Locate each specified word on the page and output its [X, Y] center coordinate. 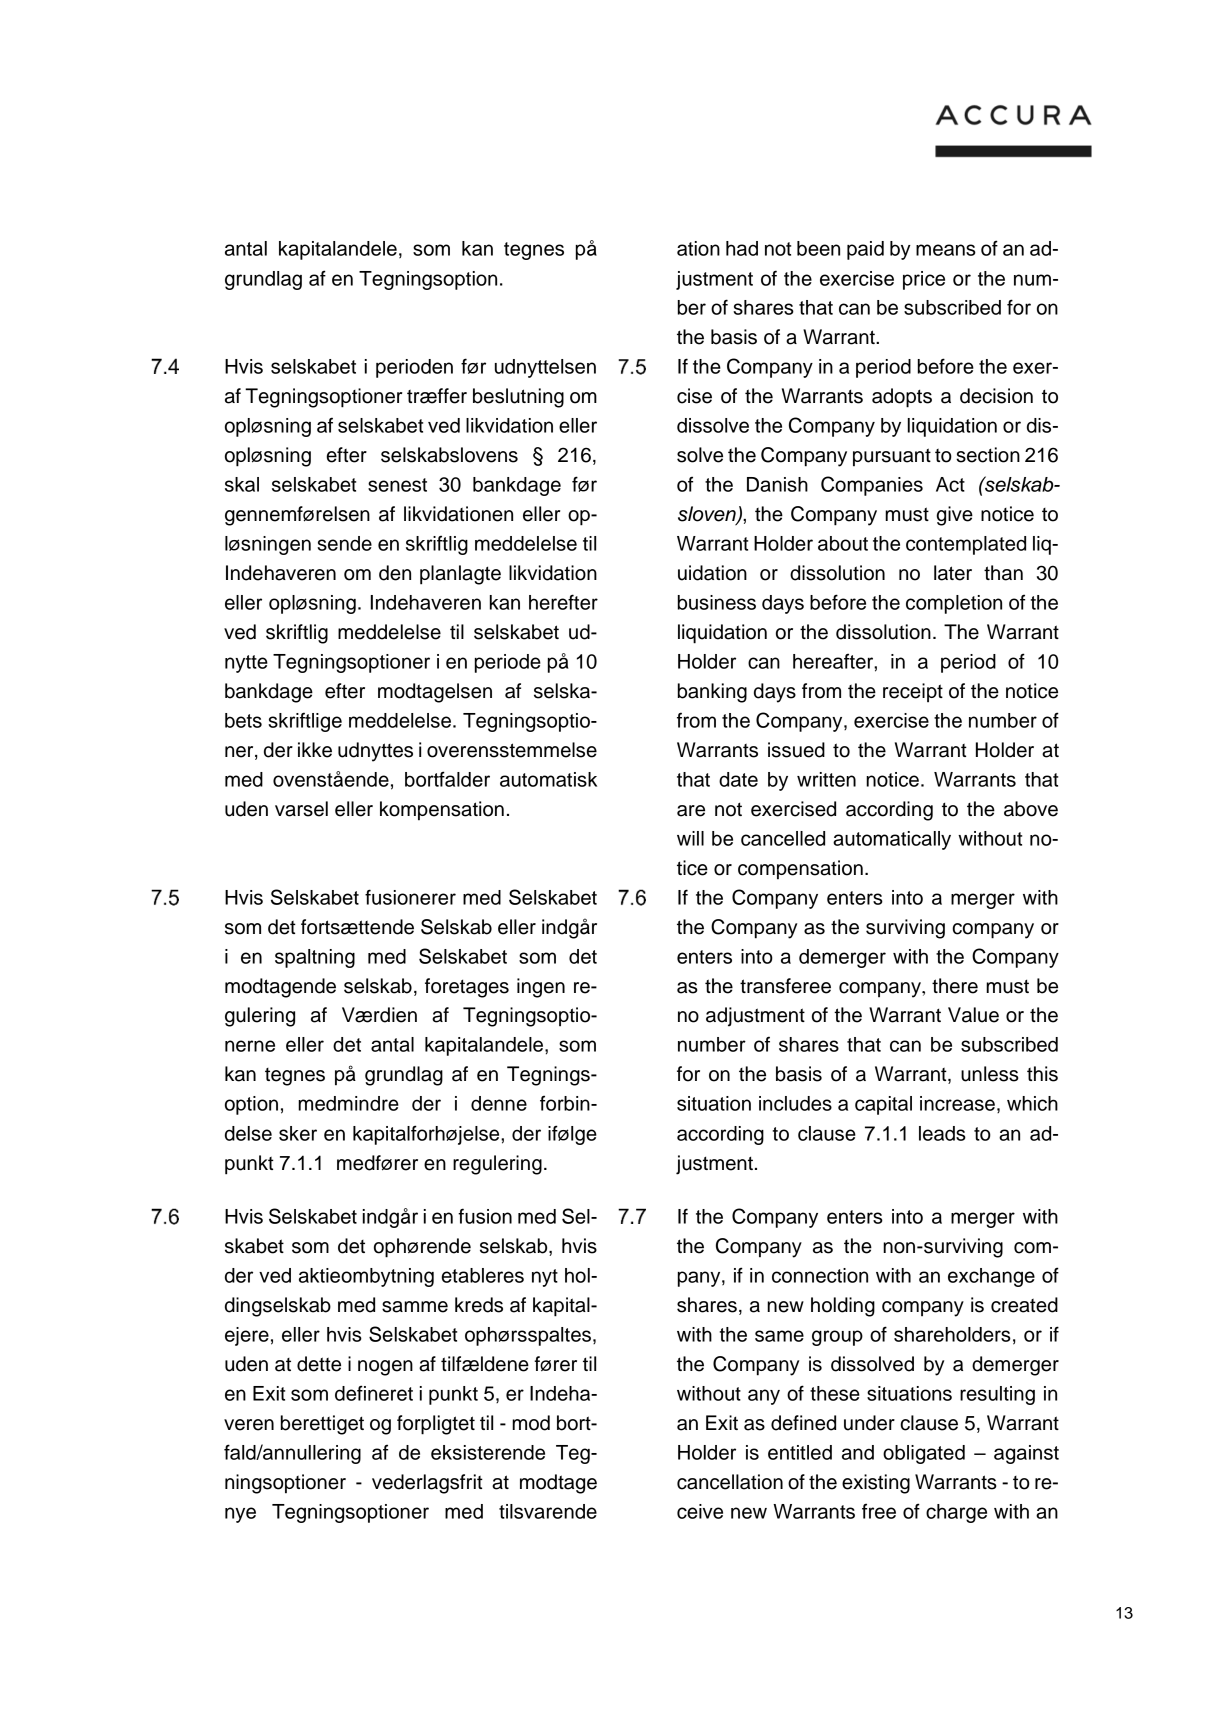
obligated [924, 1454]
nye [240, 1515]
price [924, 280]
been [818, 248]
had [742, 248]
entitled [800, 1452]
